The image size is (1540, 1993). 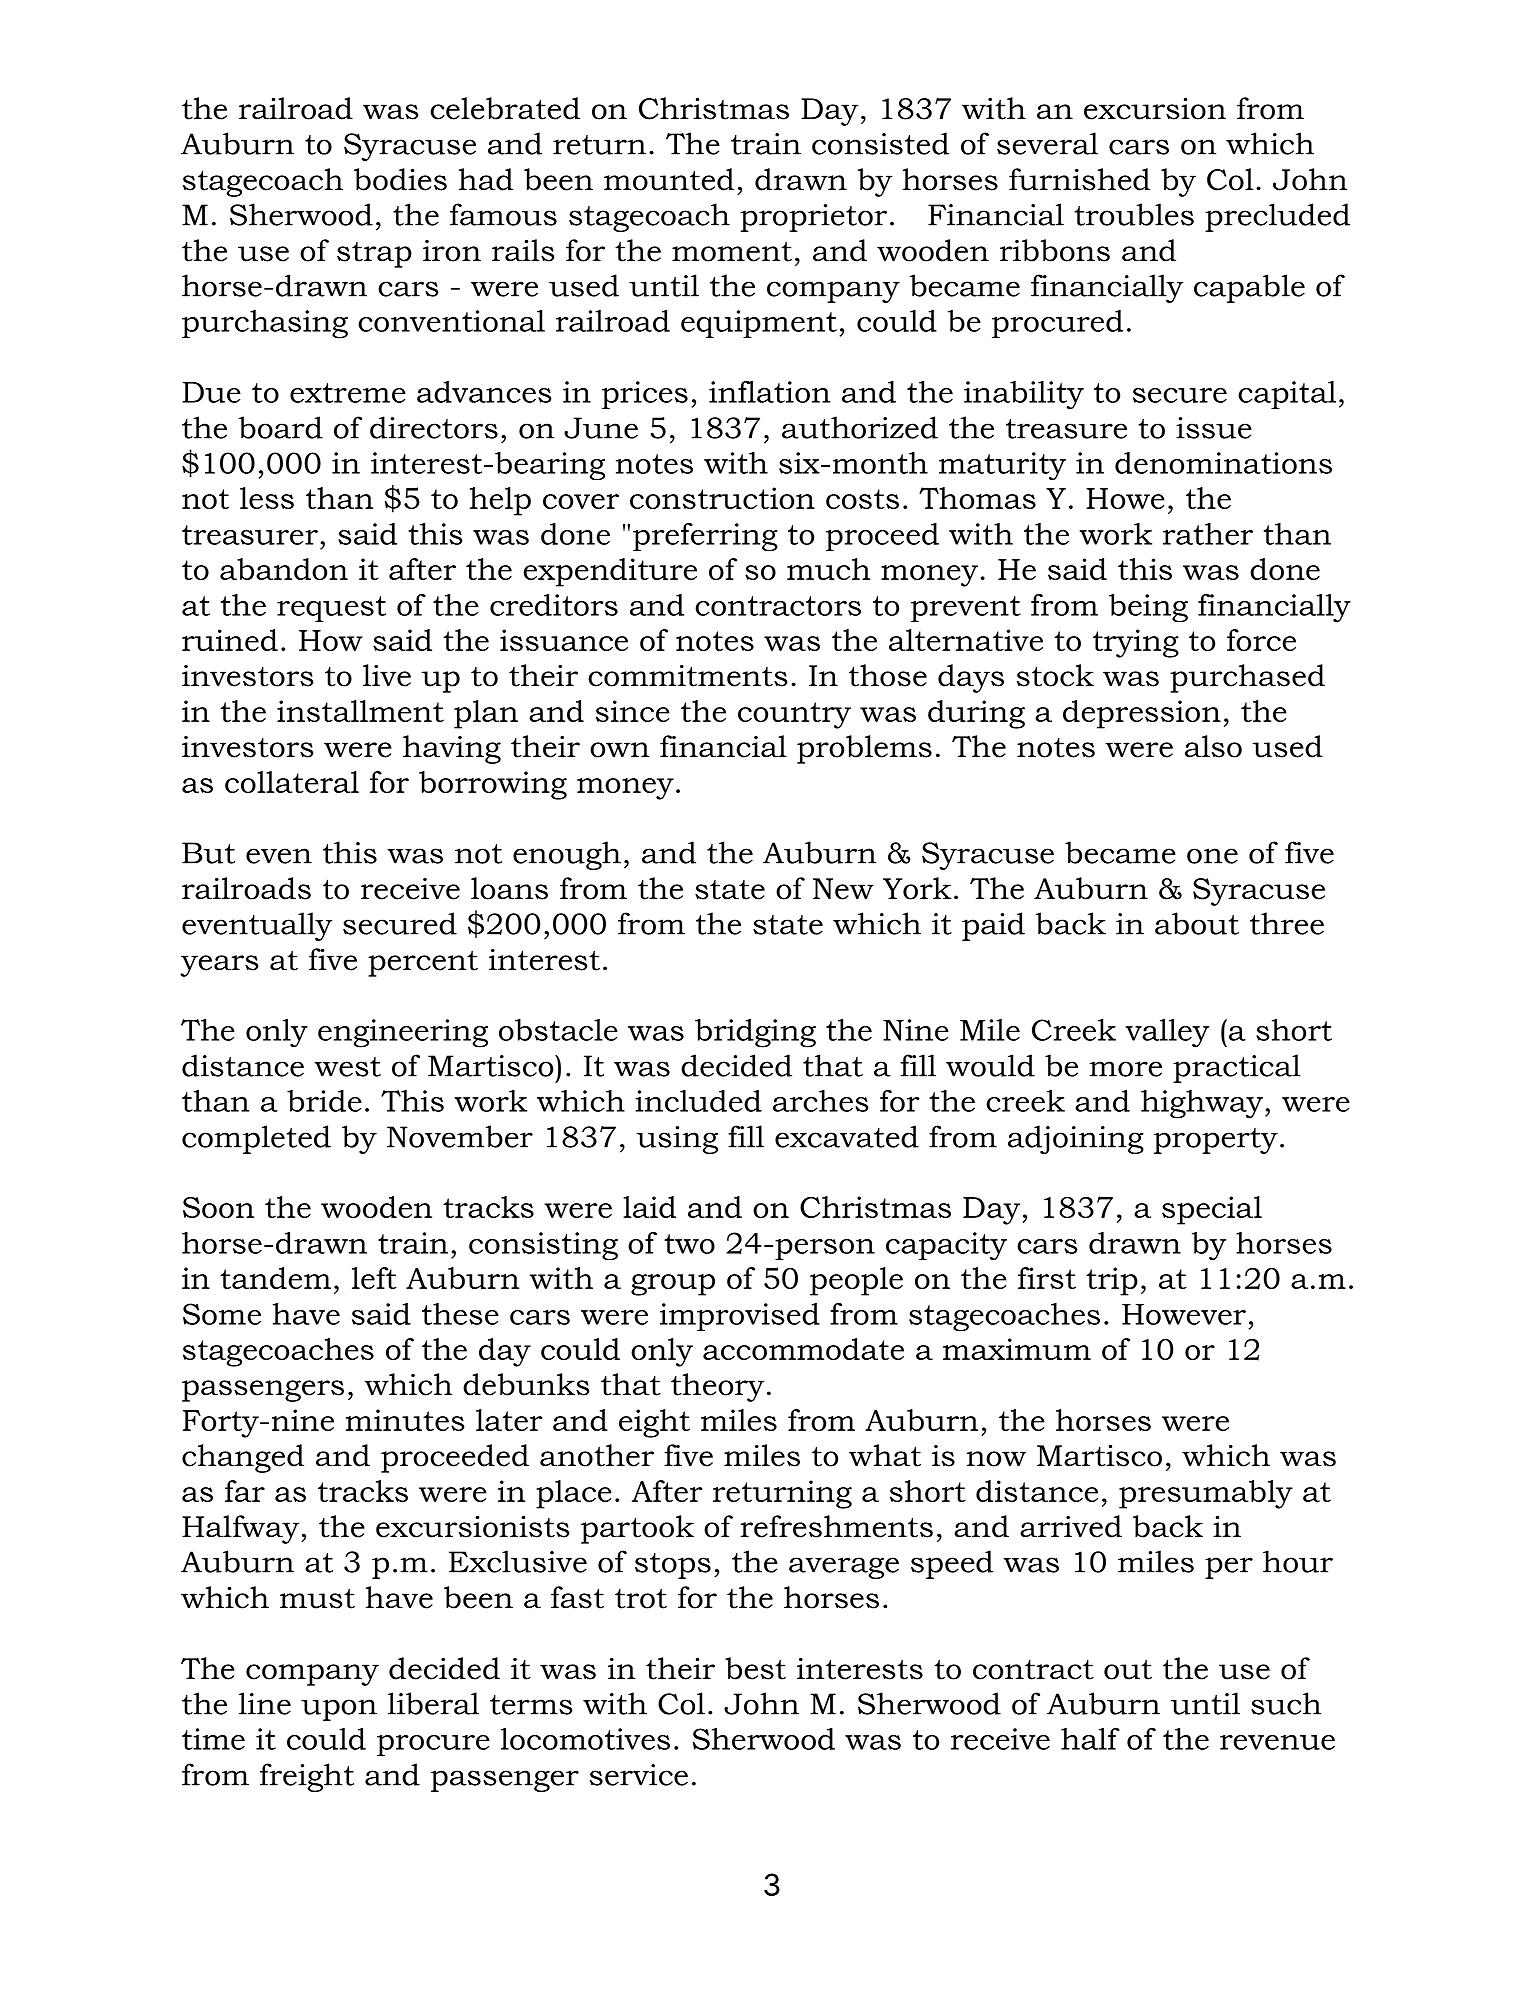 What do you see at coordinates (339, 1710) in the document?
I see `upon` at bounding box center [339, 1710].
